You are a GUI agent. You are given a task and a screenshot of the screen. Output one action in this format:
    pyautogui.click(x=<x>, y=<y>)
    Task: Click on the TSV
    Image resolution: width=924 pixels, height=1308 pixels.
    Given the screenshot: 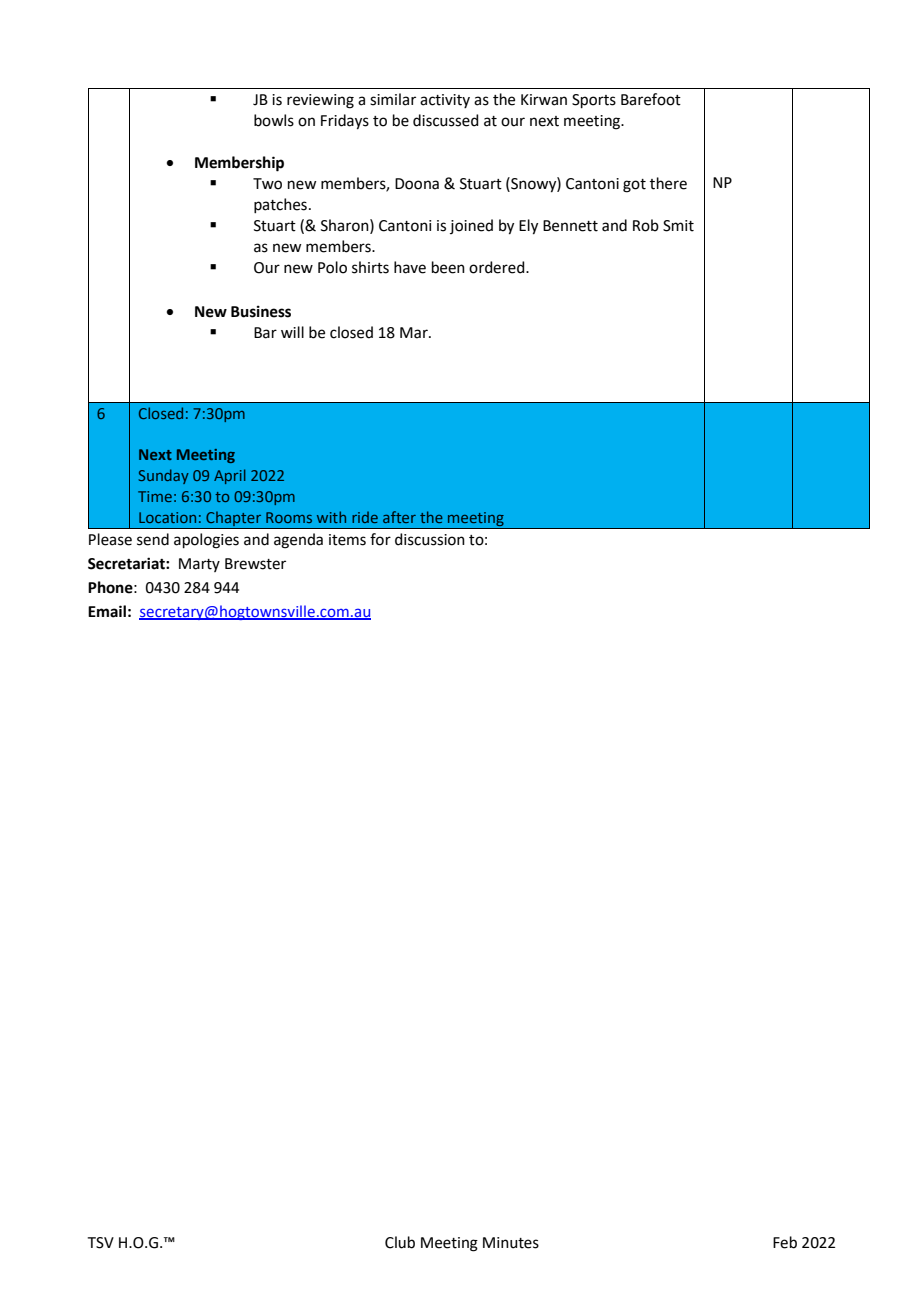 What is the action you would take?
    pyautogui.click(x=101, y=1243)
